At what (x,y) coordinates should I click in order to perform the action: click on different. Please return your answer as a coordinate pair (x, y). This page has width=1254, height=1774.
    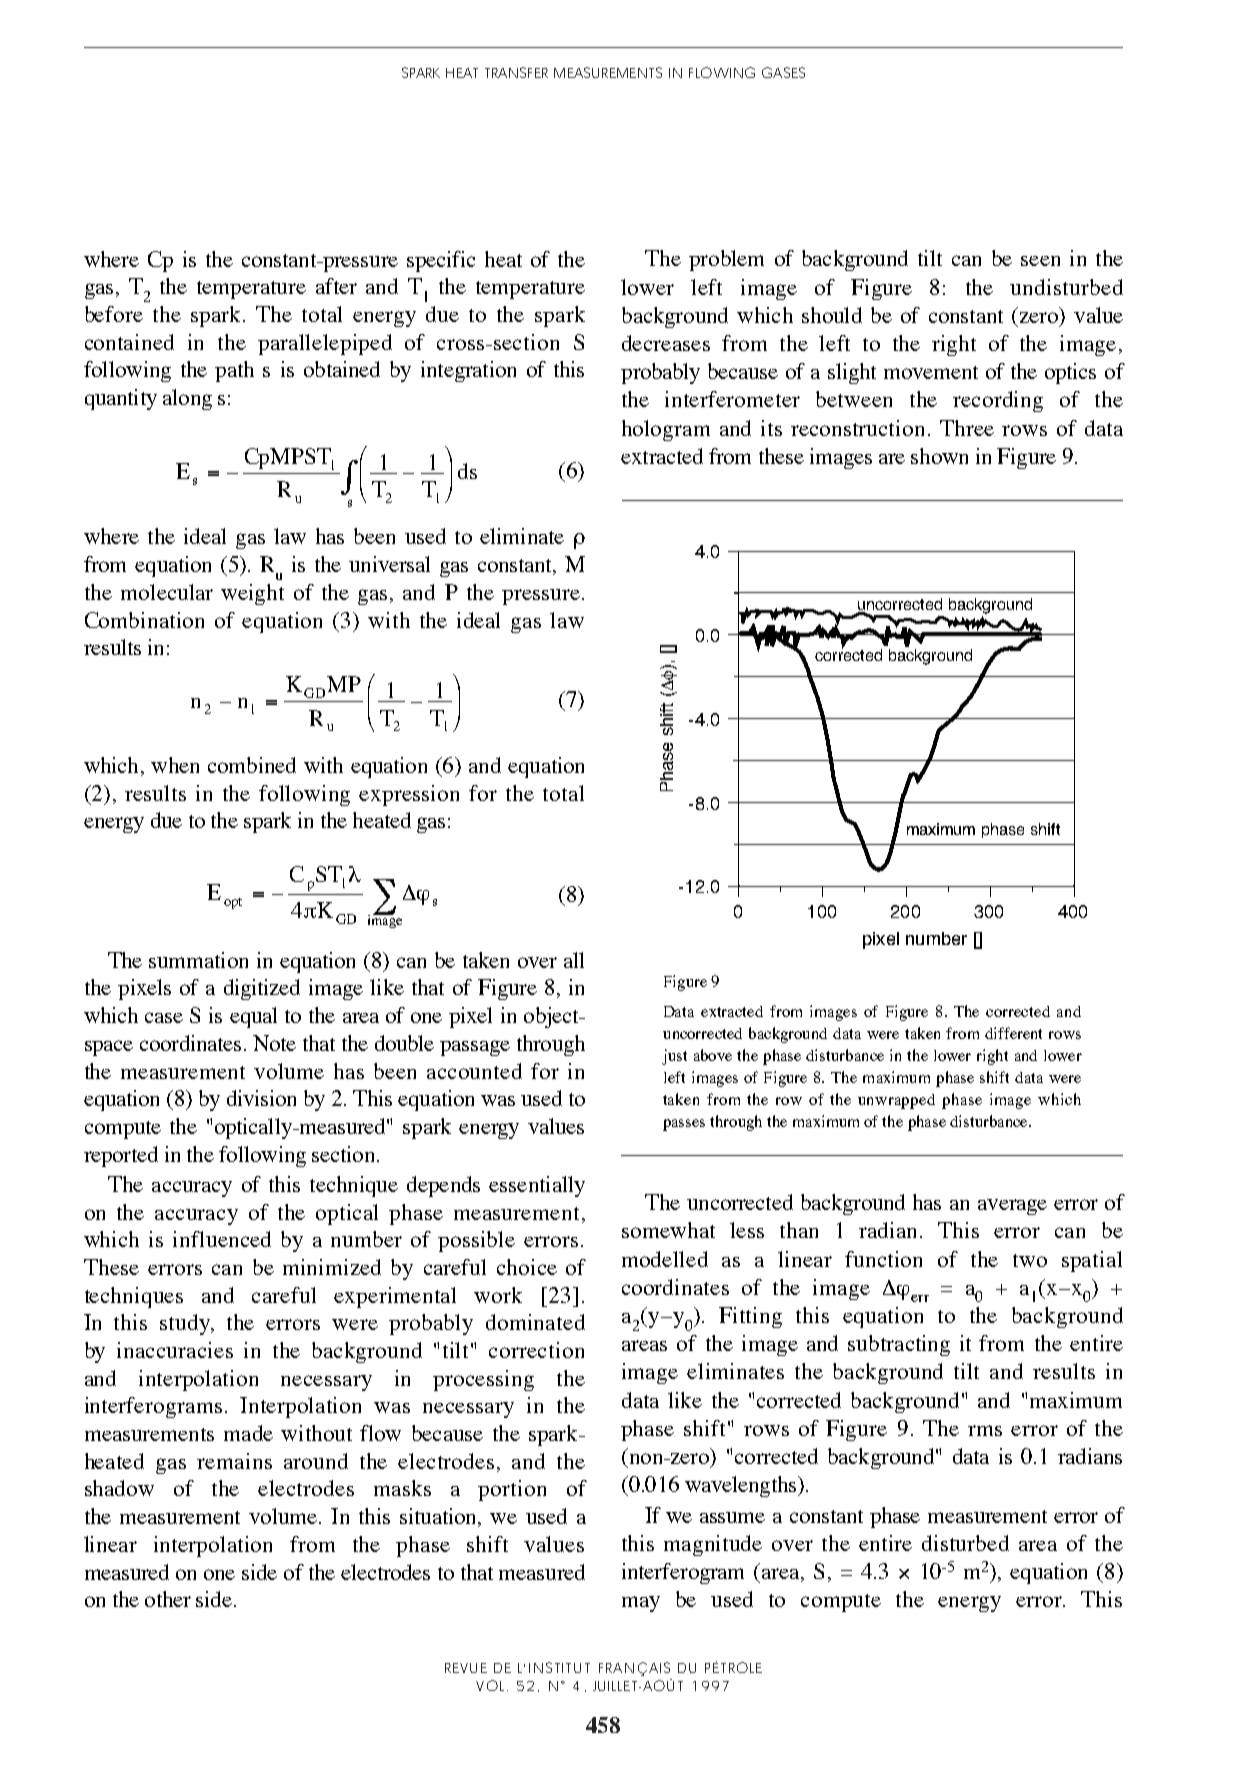
    Looking at the image, I should click on (1013, 1033).
